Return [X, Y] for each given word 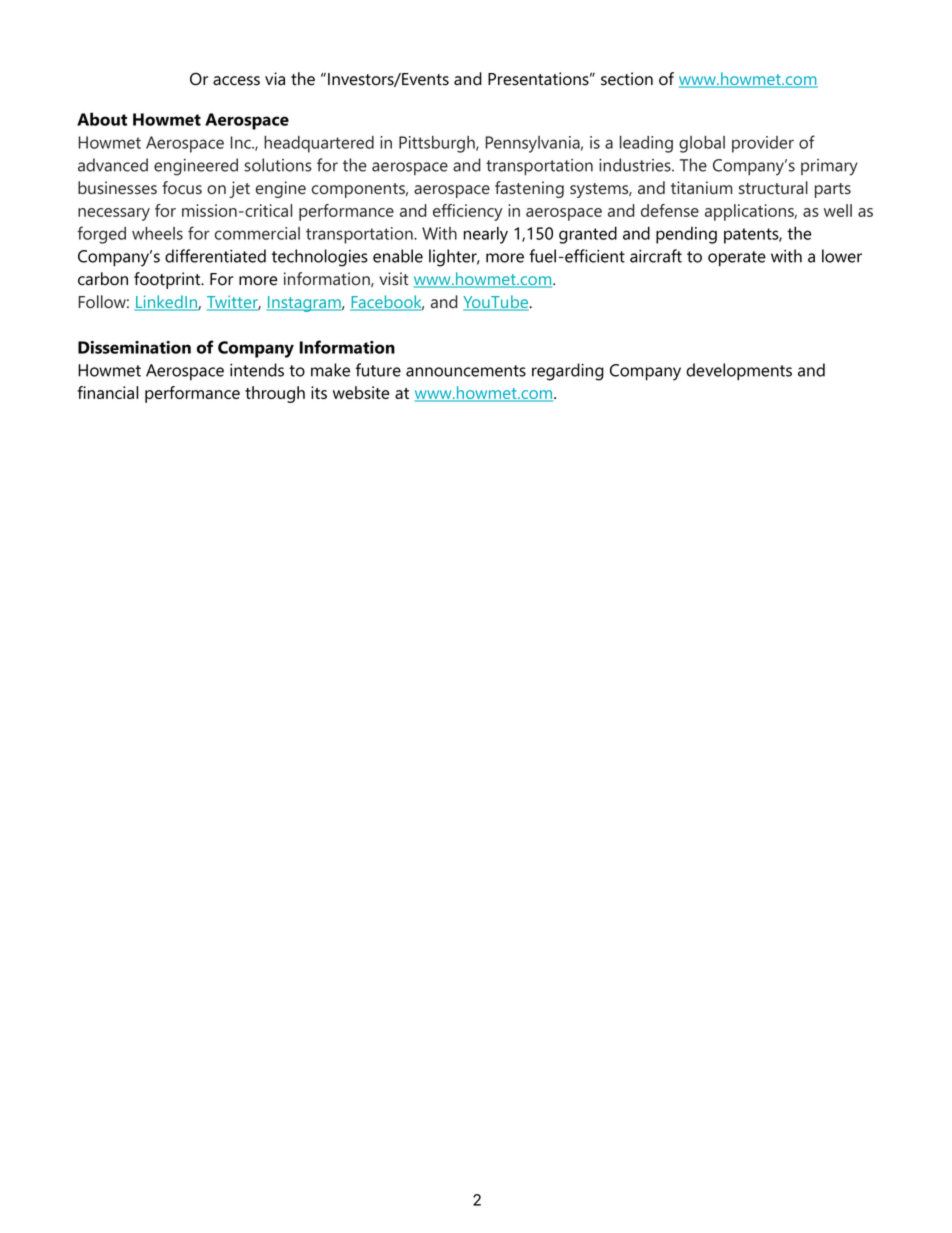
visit [394, 279]
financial [107, 392]
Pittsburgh [438, 144]
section [627, 79]
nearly [486, 235]
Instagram [305, 304]
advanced [113, 165]
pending [686, 235]
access [236, 81]
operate [737, 259]
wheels [157, 233]
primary [829, 167]
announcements [466, 371]
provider [763, 144]
